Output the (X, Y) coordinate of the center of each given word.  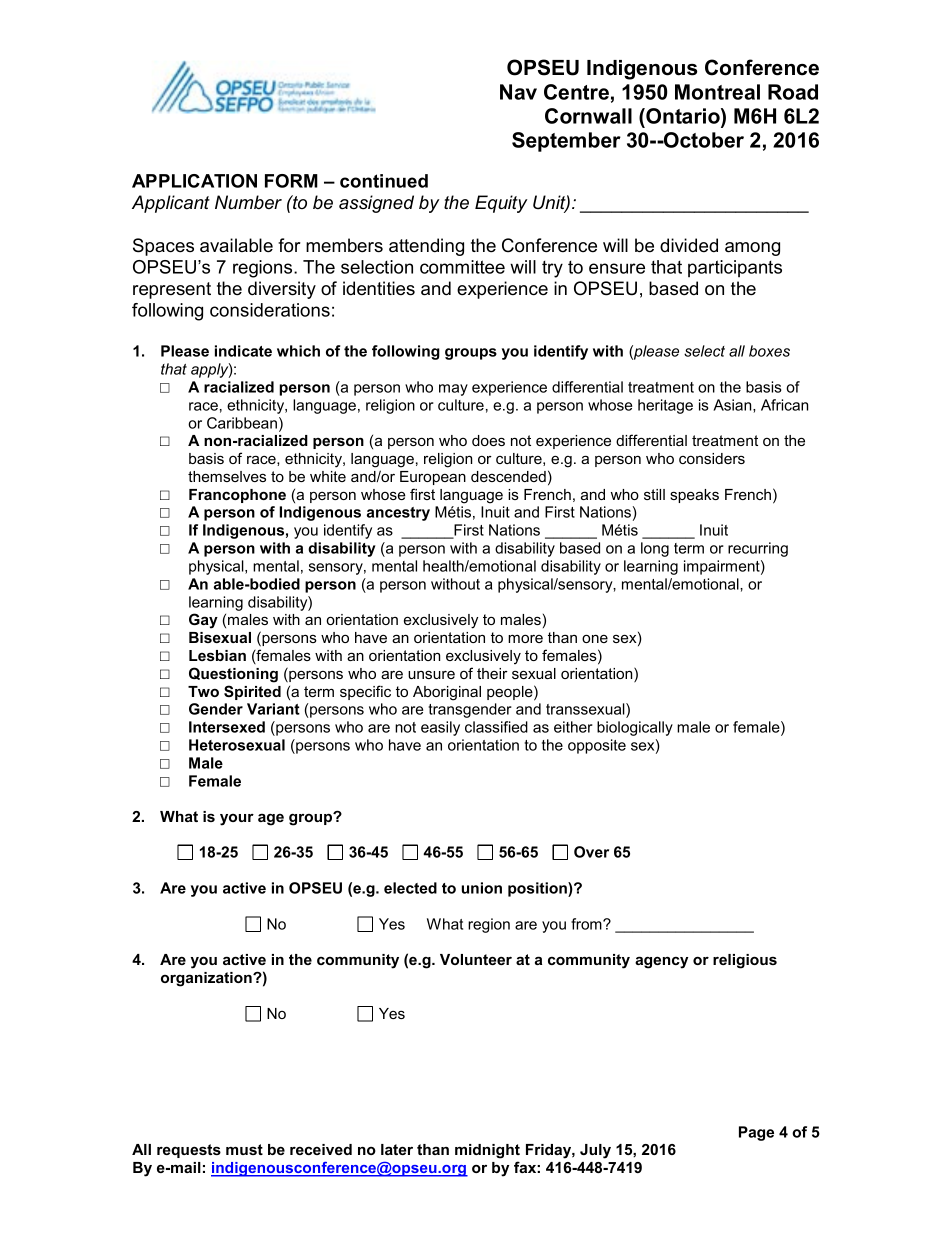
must (244, 1149)
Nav (518, 92)
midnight (487, 1151)
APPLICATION (194, 181)
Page (756, 1133)
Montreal (717, 92)
